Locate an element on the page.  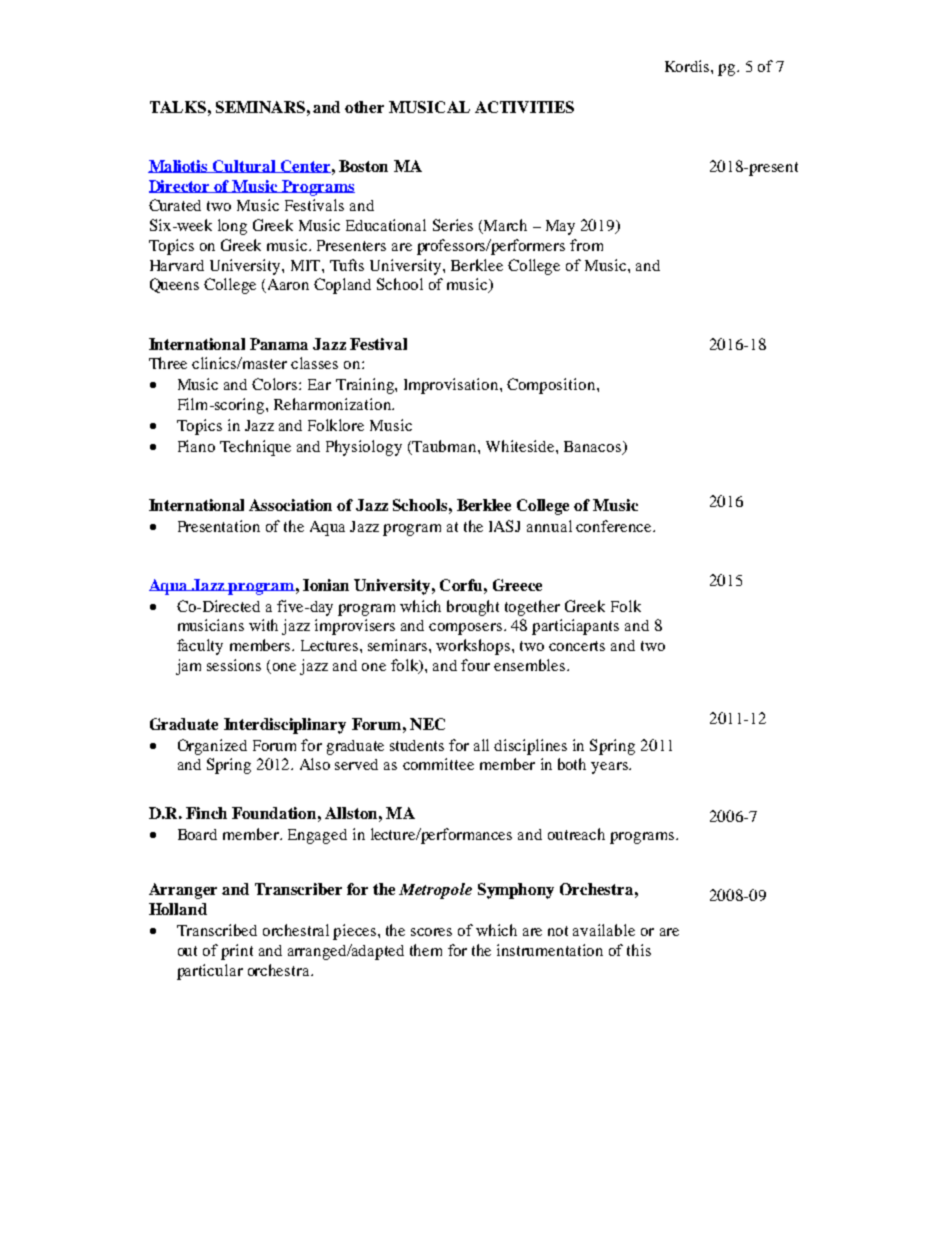
Panama is located at coordinates (279, 344).
